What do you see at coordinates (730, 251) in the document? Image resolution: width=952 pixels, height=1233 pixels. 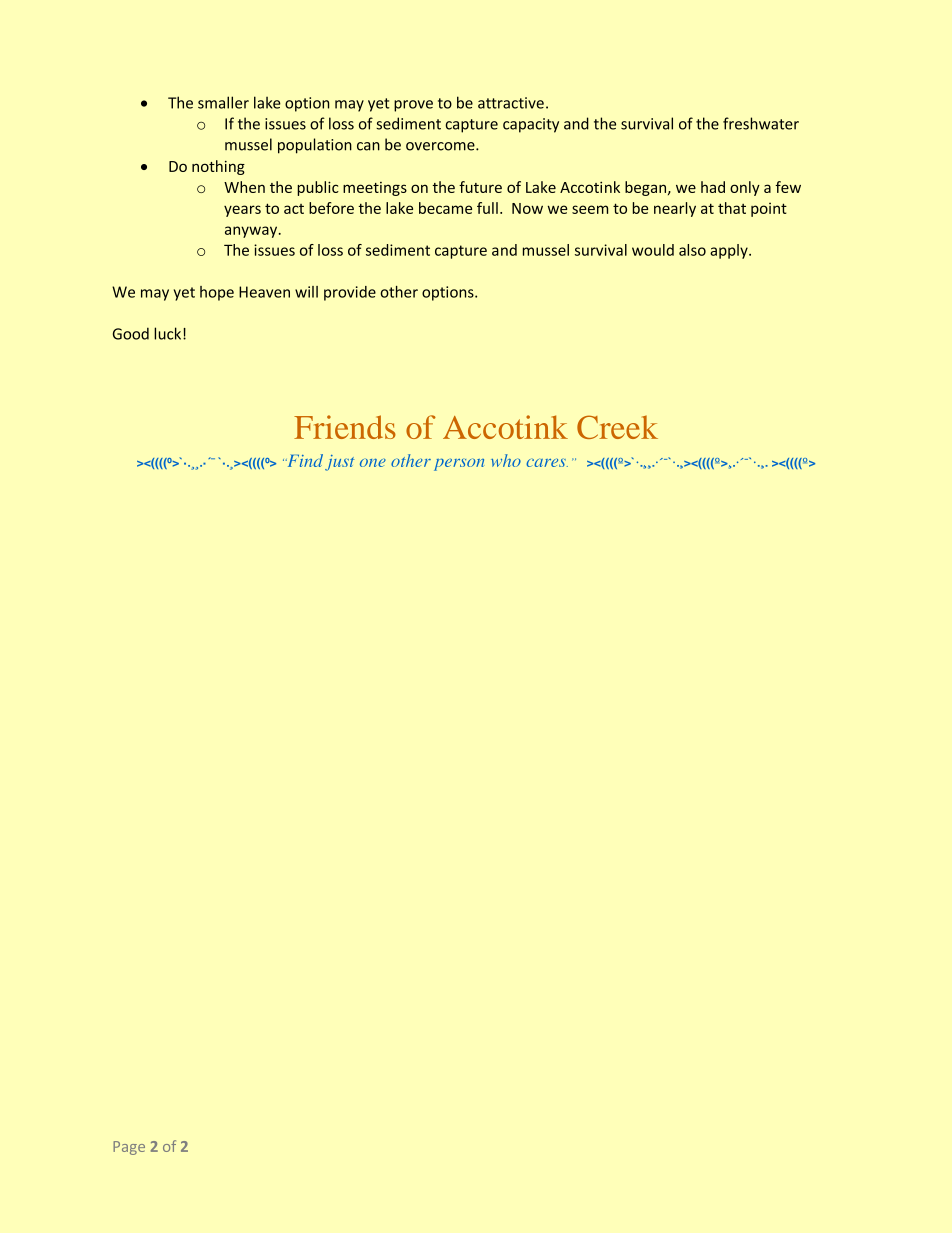 I see `apply` at bounding box center [730, 251].
